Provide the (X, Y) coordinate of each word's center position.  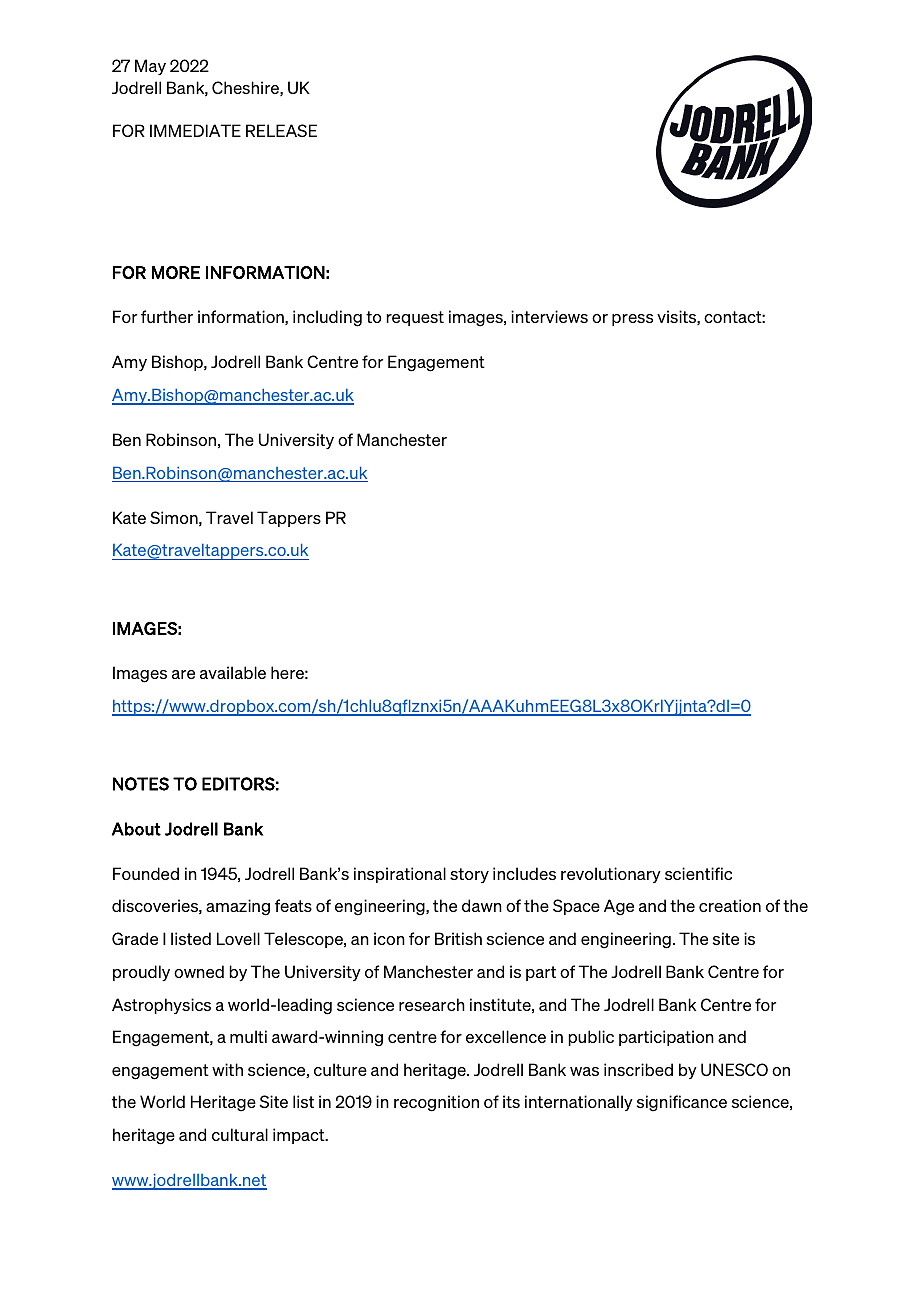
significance (682, 1103)
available (233, 672)
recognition (436, 1103)
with (227, 1069)
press (632, 320)
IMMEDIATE (195, 130)
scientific (698, 873)
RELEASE (281, 130)
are (183, 674)
